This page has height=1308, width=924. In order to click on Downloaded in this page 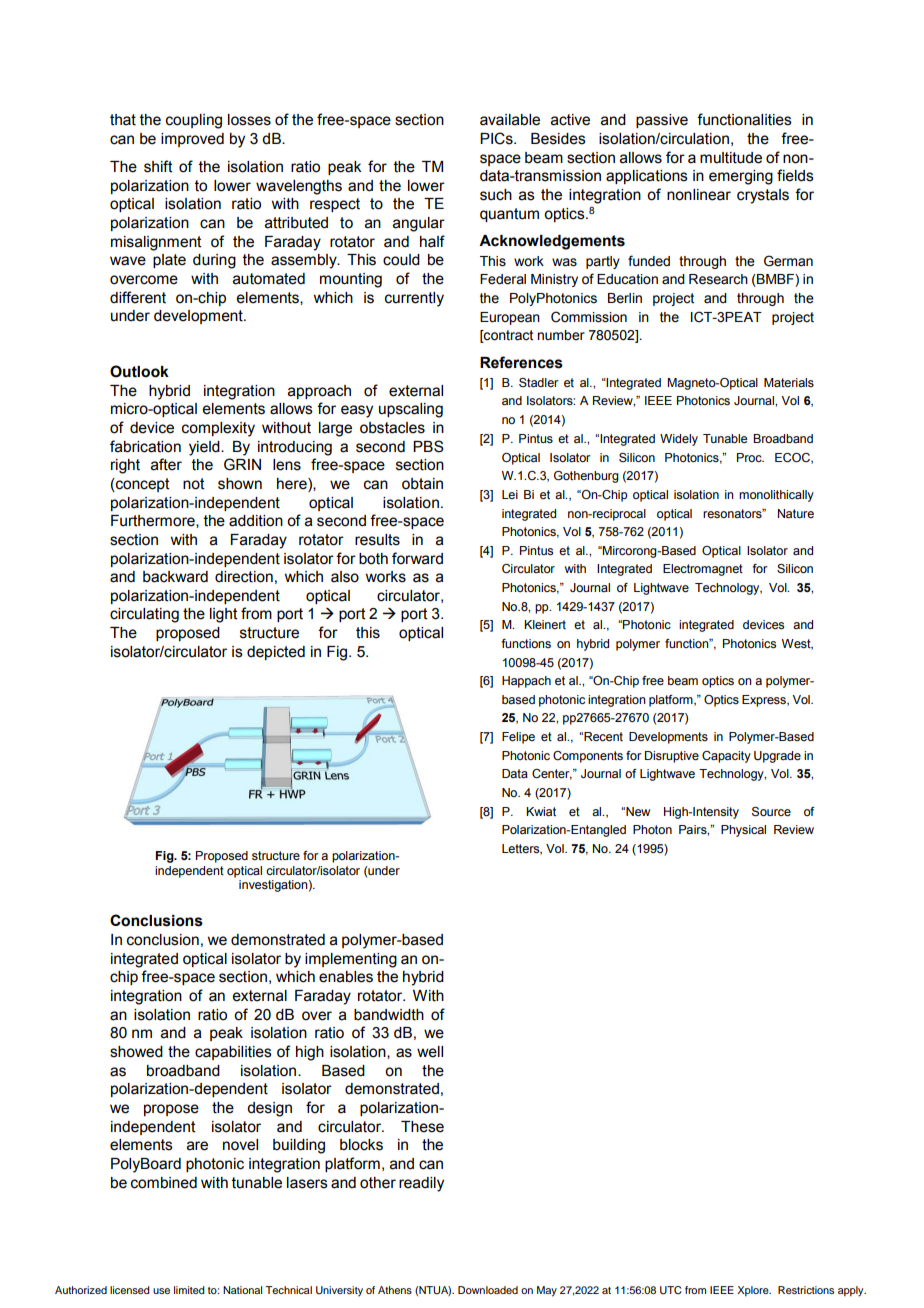, I will do `click(488, 1290)`.
